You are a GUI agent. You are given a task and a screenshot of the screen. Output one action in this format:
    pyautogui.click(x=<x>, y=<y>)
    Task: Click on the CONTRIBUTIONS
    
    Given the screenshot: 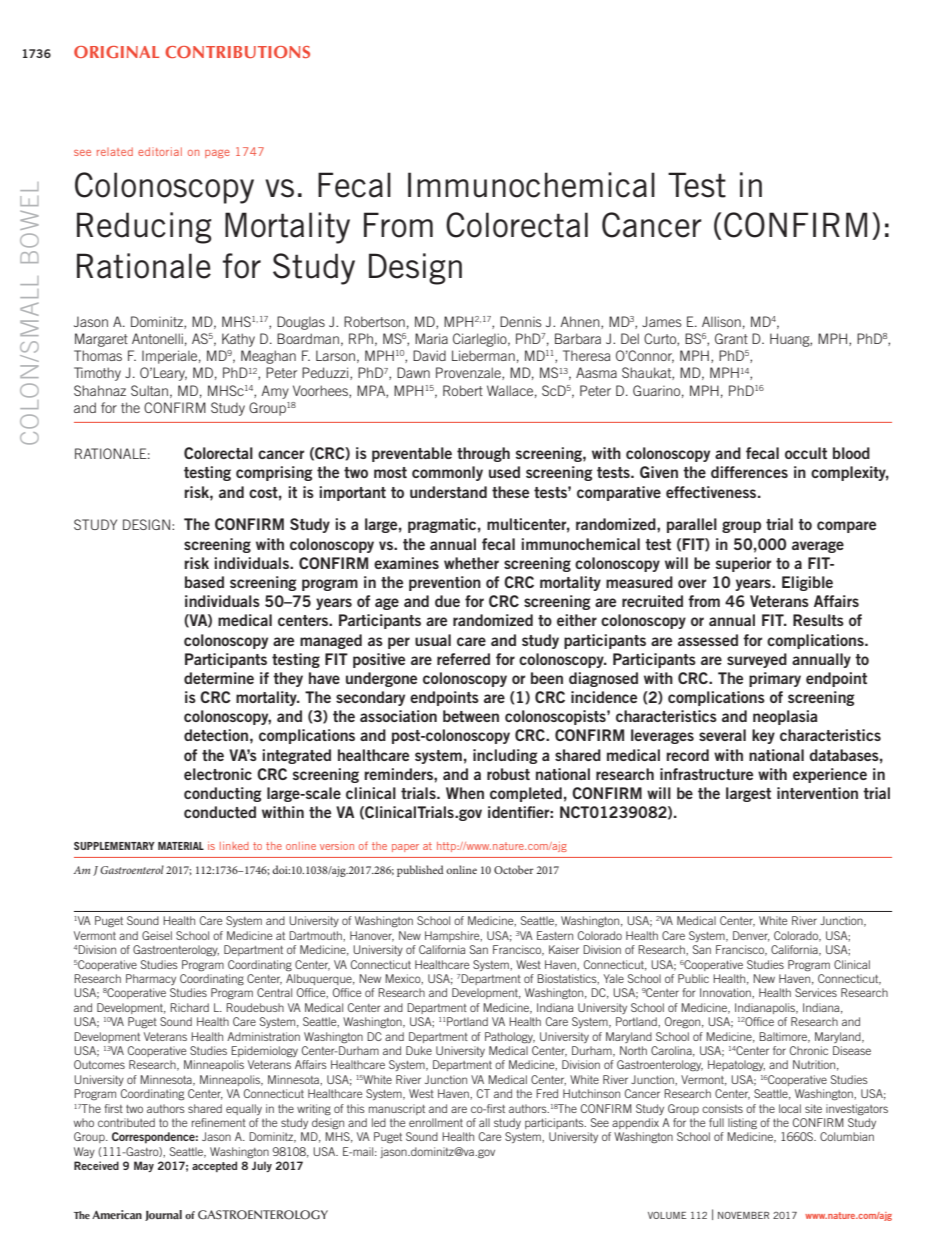 What is the action you would take?
    pyautogui.click(x=237, y=52)
